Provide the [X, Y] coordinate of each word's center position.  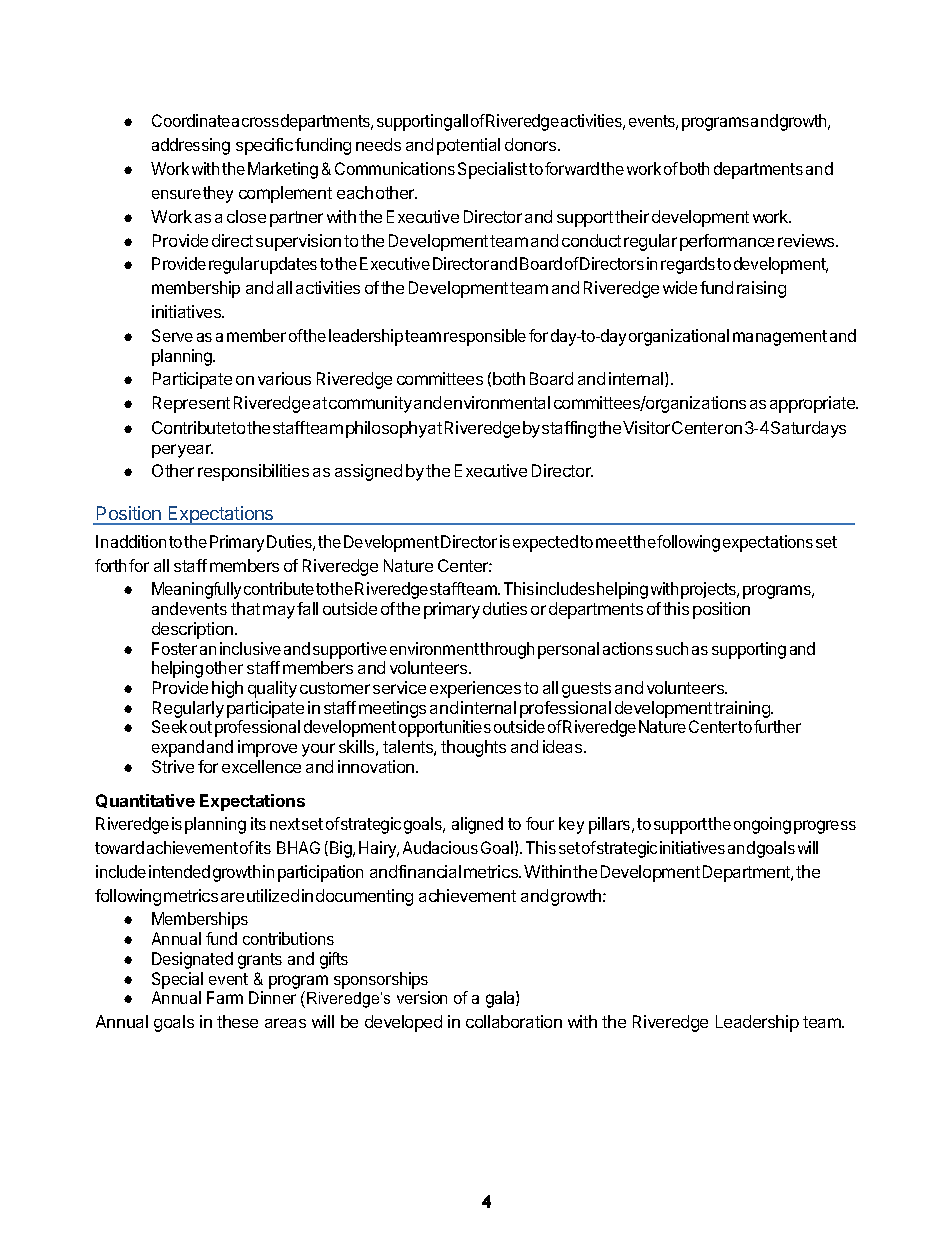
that [245, 608]
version [422, 997]
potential [468, 146]
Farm [225, 997]
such [672, 648]
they [218, 194]
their [632, 216]
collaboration [514, 1021]
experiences [475, 689]
